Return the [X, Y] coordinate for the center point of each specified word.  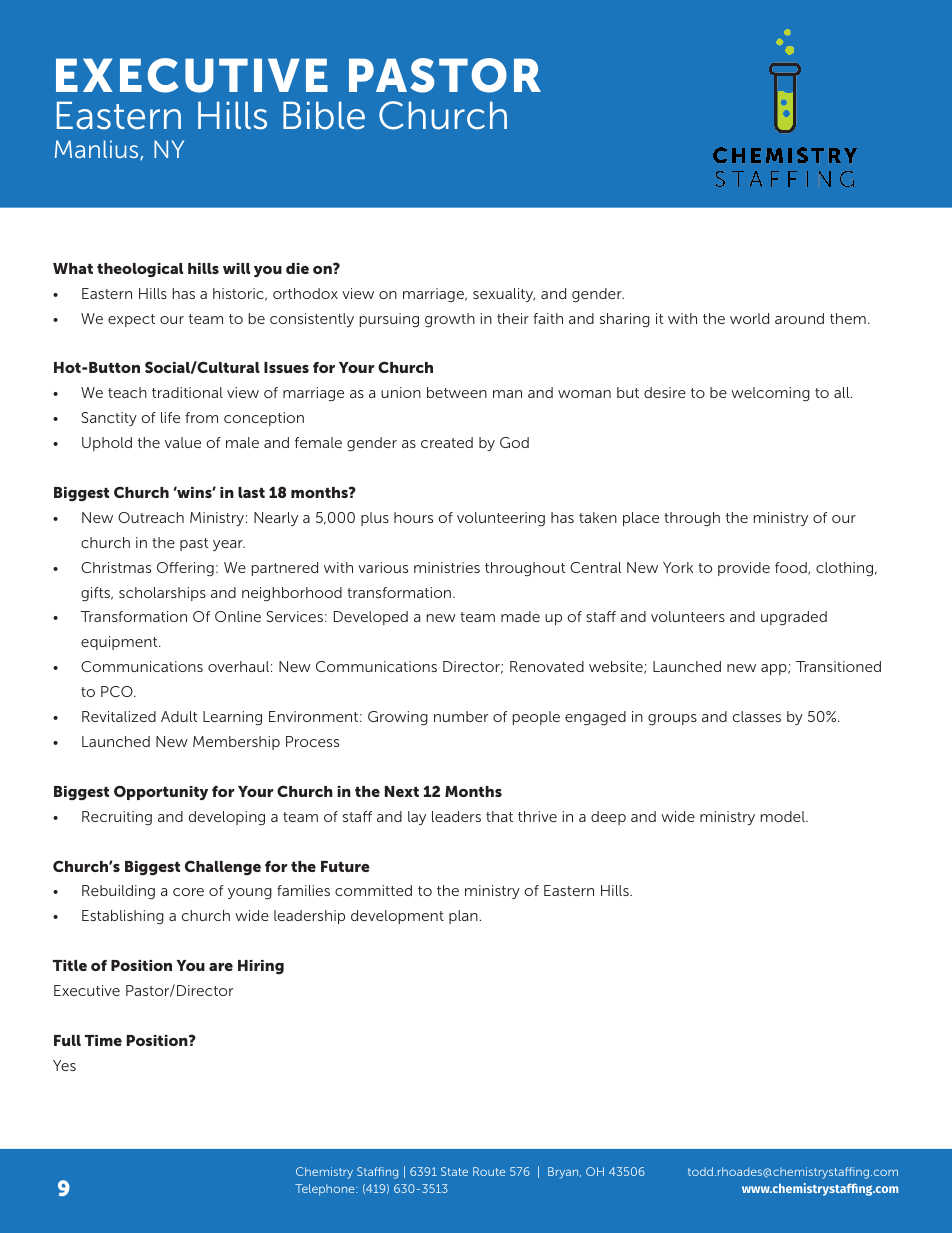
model [784, 816]
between [457, 392]
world [749, 318]
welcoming [770, 394]
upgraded [794, 618]
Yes [64, 1065]
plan [463, 917]
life [170, 417]
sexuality [504, 295]
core [188, 892]
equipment [120, 643]
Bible [324, 115]
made [520, 616]
